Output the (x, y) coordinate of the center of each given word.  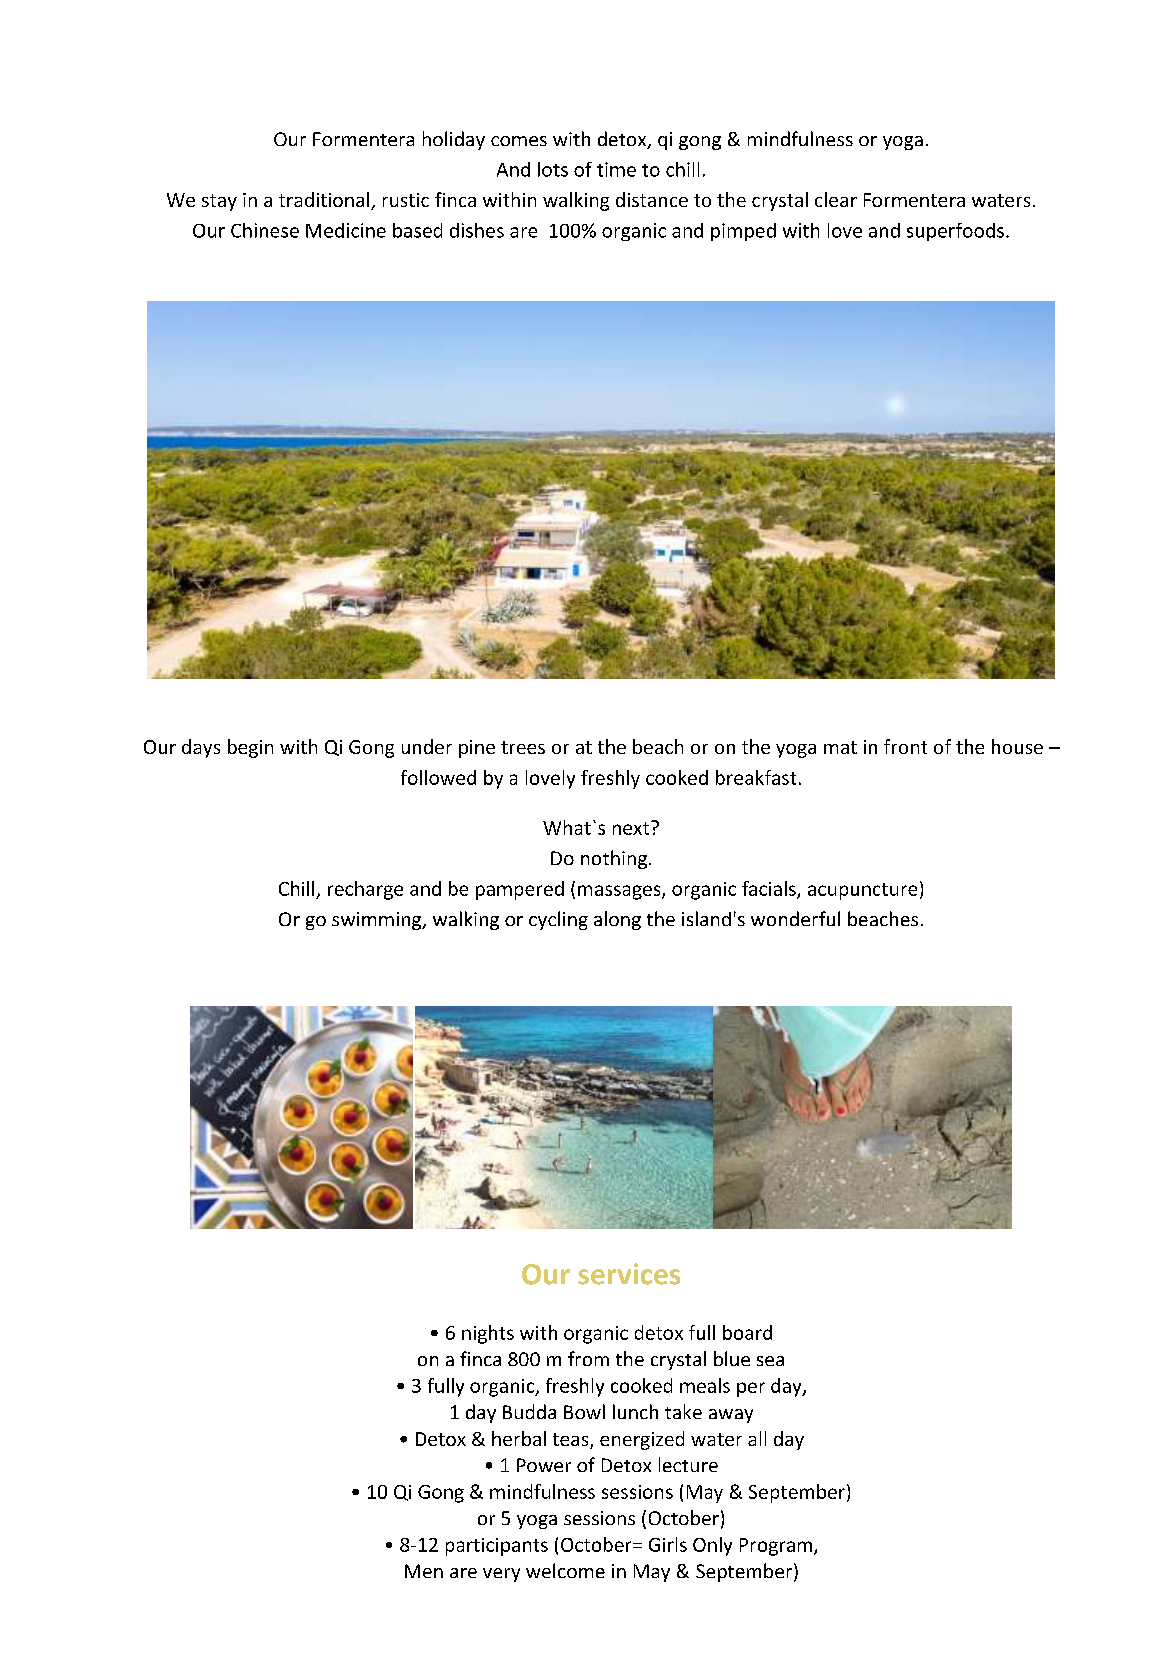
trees (523, 747)
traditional (324, 199)
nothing (615, 859)
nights (488, 1334)
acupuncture (862, 891)
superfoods (955, 232)
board (747, 1332)
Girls (668, 1544)
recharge (365, 890)
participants (497, 1547)
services (629, 1274)
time (616, 169)
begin (250, 748)
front (905, 746)
